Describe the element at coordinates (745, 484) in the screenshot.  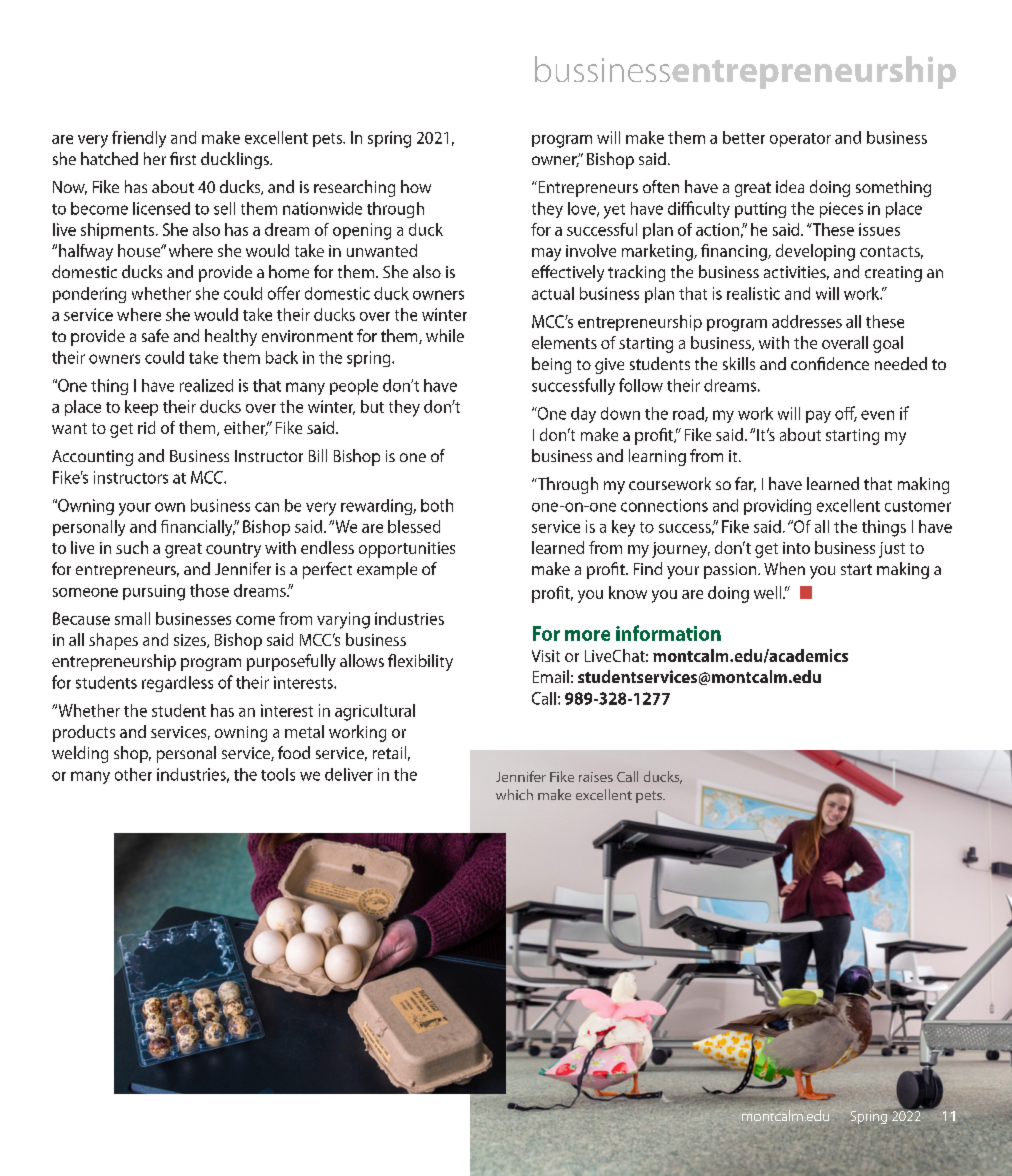
I see `far` at that location.
